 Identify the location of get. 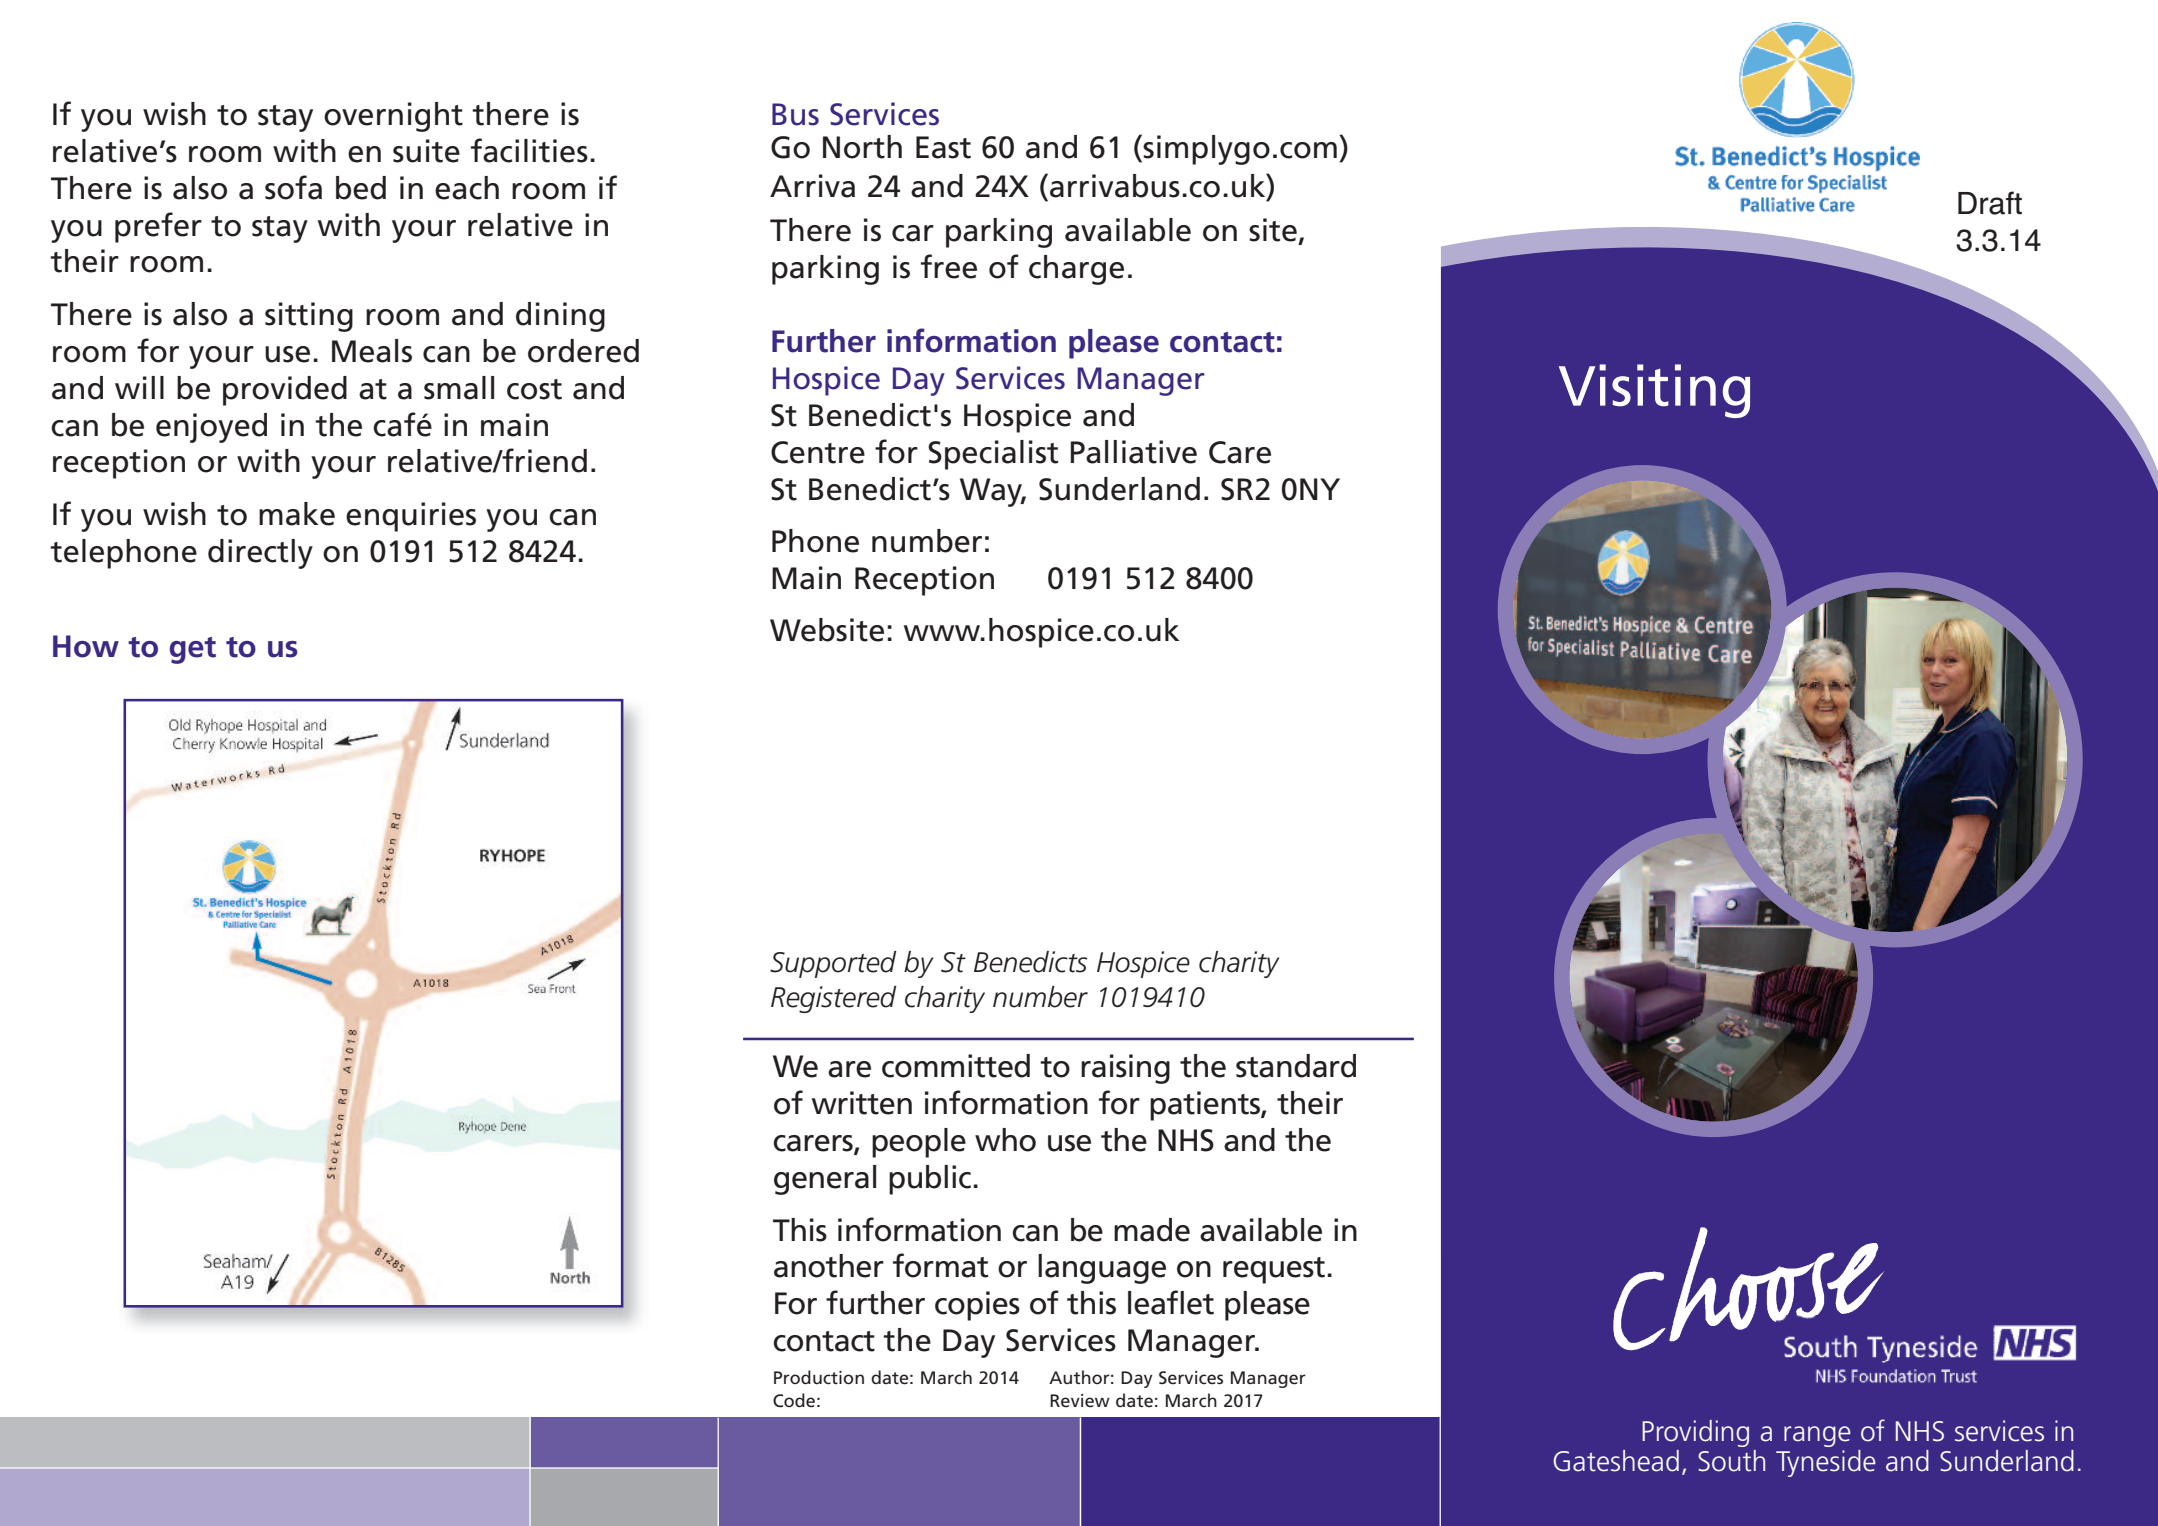
(192, 650).
